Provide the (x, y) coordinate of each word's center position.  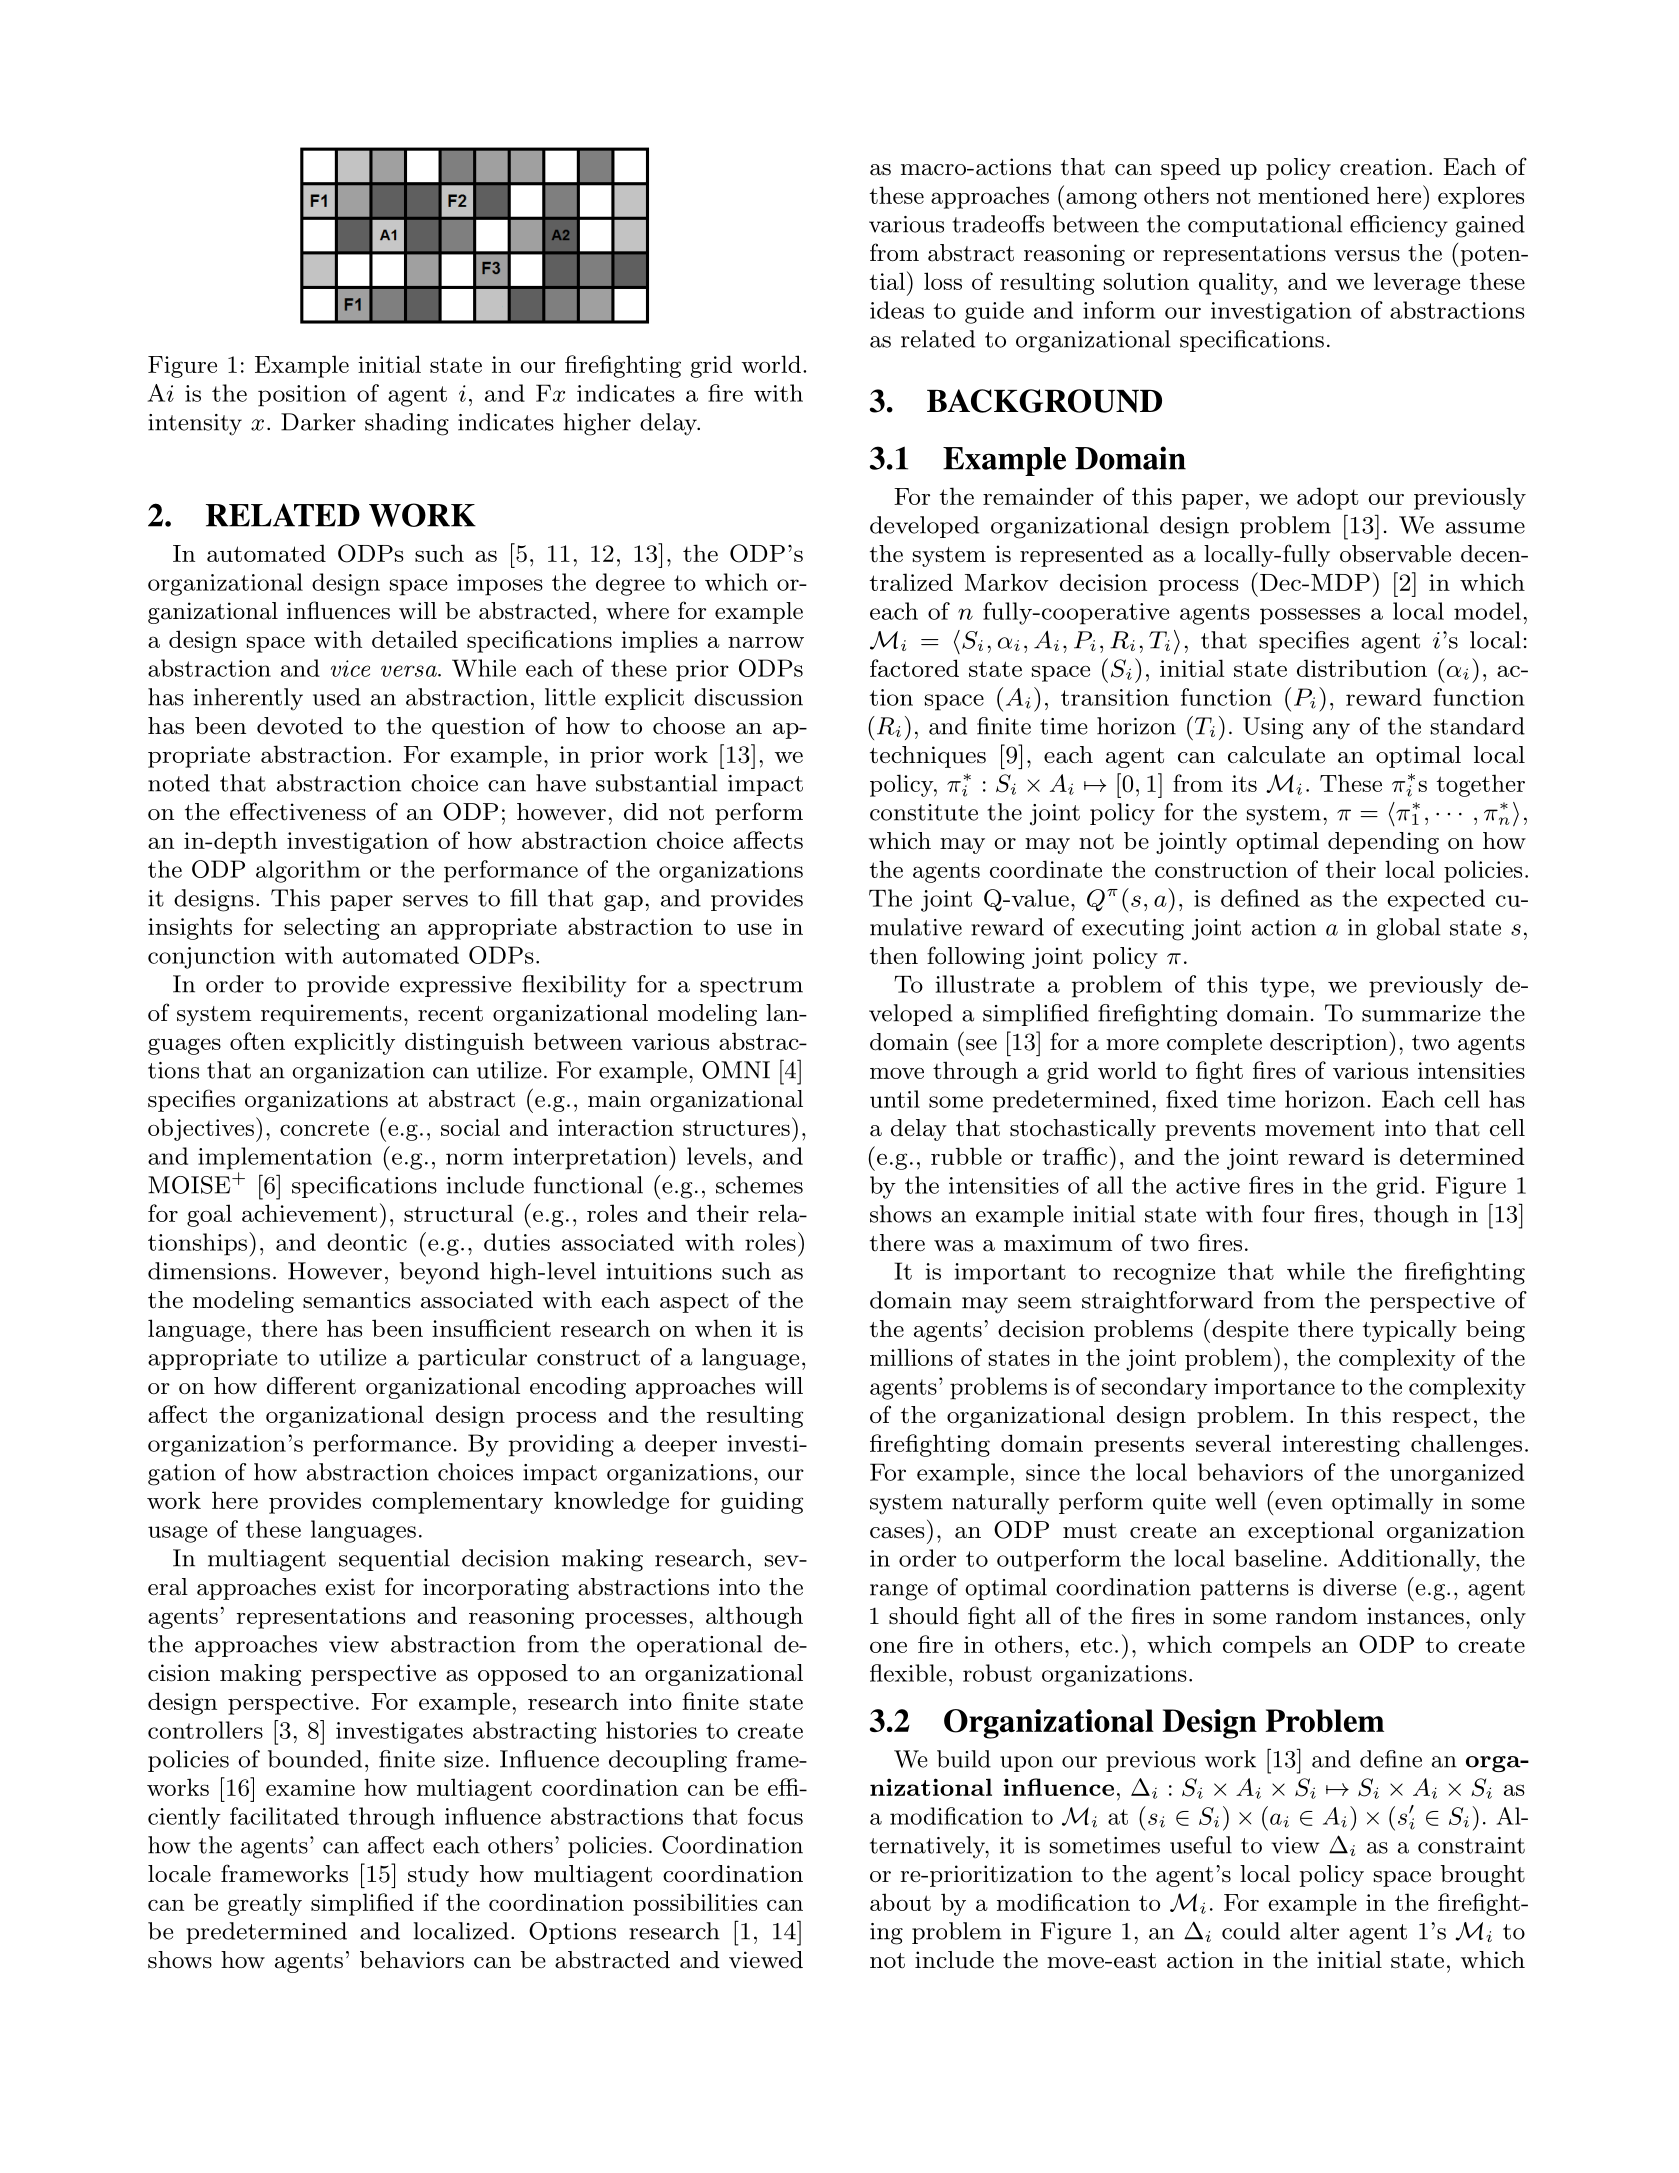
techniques (928, 757)
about (900, 1902)
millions (911, 1357)
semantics (357, 1300)
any (1331, 731)
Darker (318, 422)
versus (1367, 256)
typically (1410, 1331)
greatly (265, 1904)
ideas (897, 310)
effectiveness (298, 811)
